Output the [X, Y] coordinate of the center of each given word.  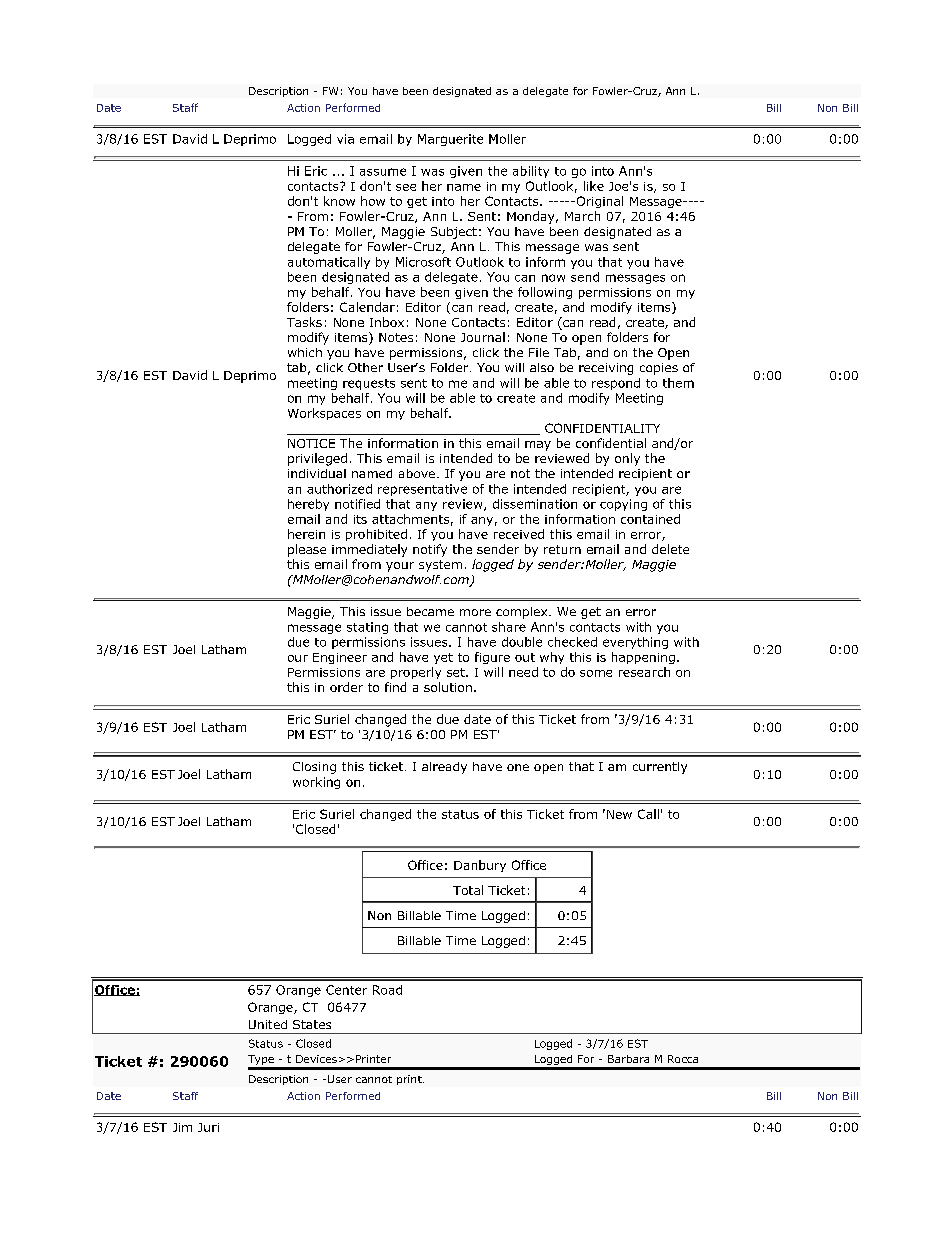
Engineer [340, 658]
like [594, 186]
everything [635, 643]
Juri [208, 1127]
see [406, 187]
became [430, 611]
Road [387, 990]
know [339, 201]
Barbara [628, 1059]
